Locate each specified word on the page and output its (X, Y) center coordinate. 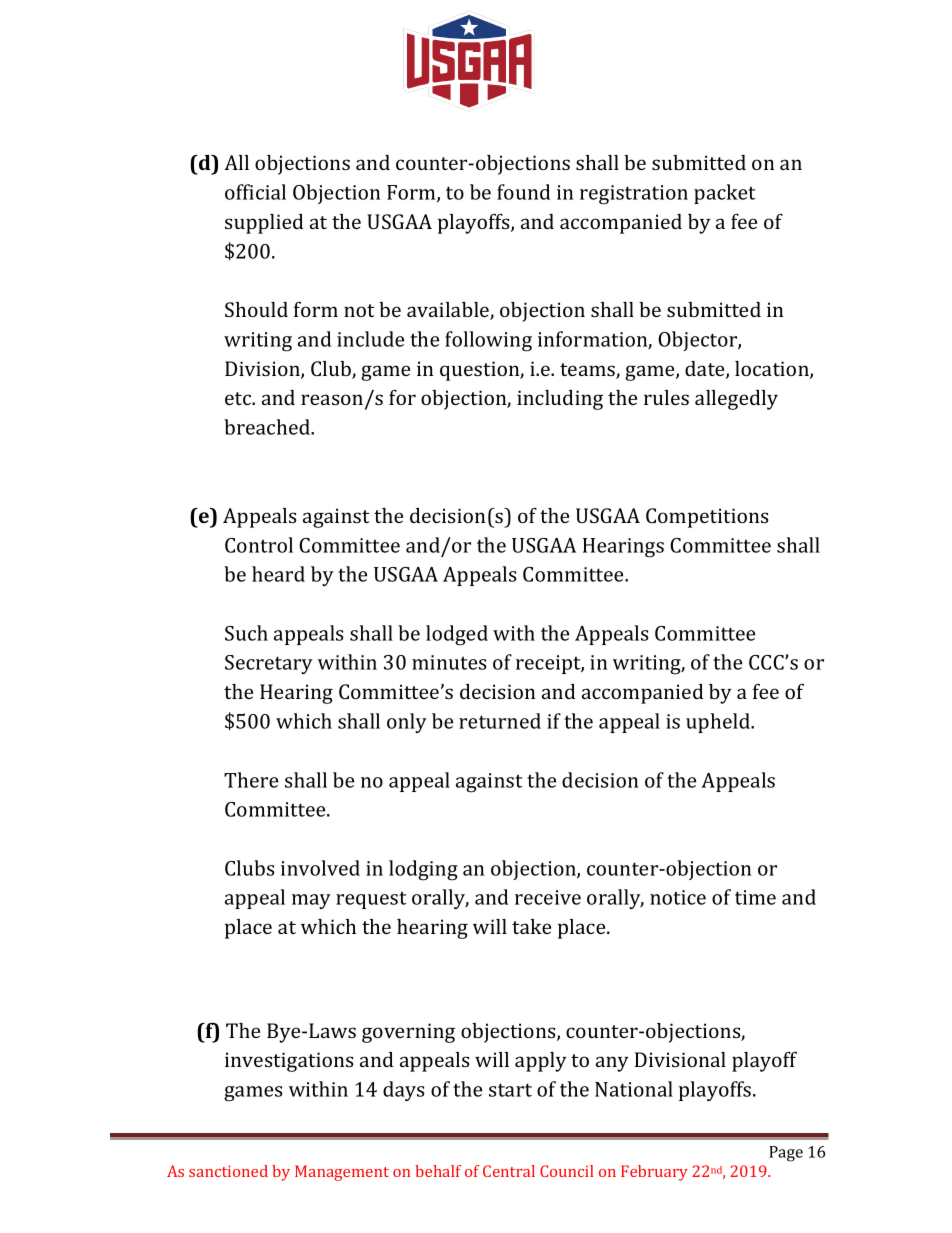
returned (500, 721)
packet (725, 194)
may (311, 901)
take (531, 926)
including (560, 400)
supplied (264, 224)
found (523, 192)
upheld (719, 723)
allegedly (736, 400)
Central (509, 1171)
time (755, 897)
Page (786, 1154)
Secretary (269, 664)
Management (342, 1173)
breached (268, 427)
